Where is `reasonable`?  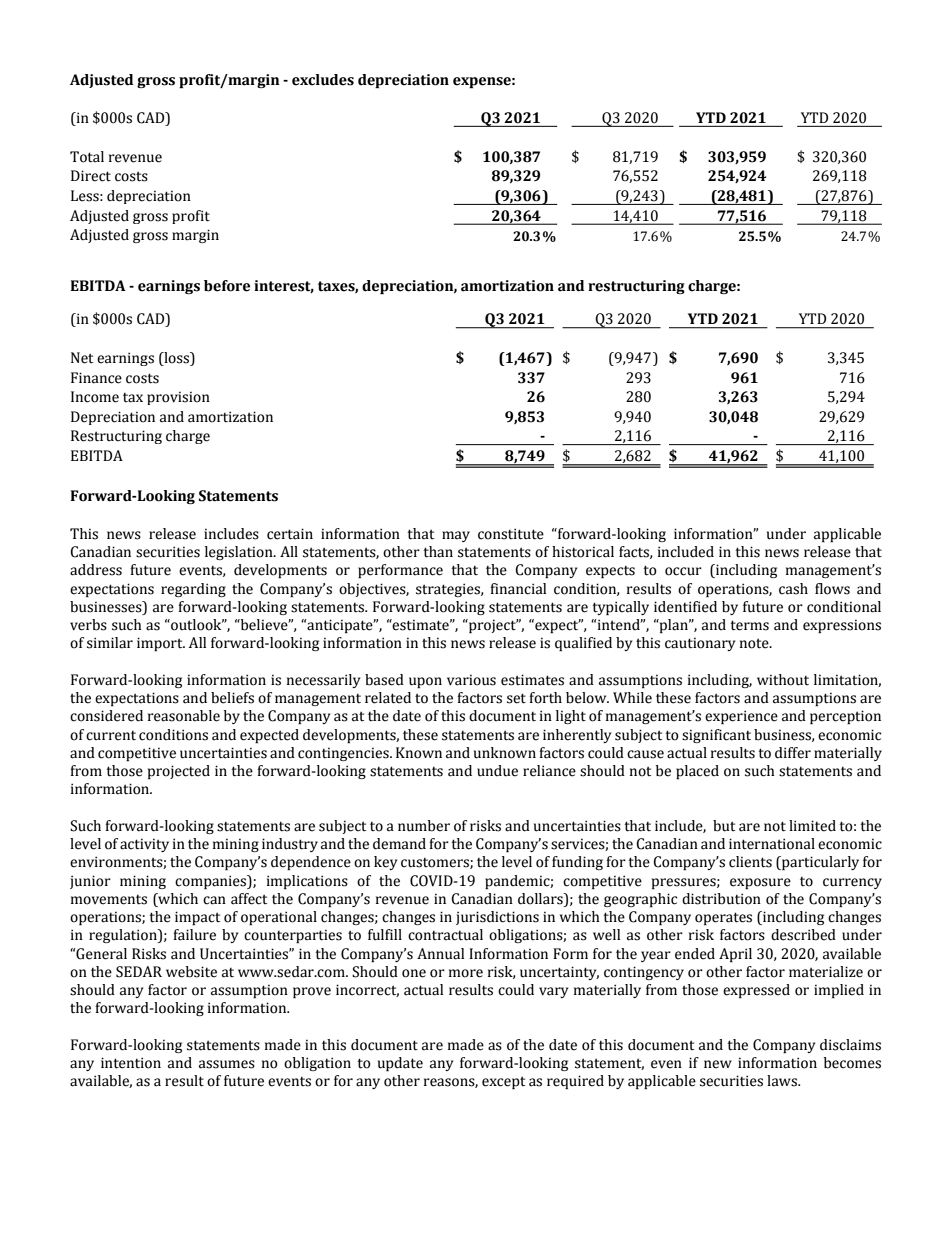
reasonable is located at coordinates (184, 716).
